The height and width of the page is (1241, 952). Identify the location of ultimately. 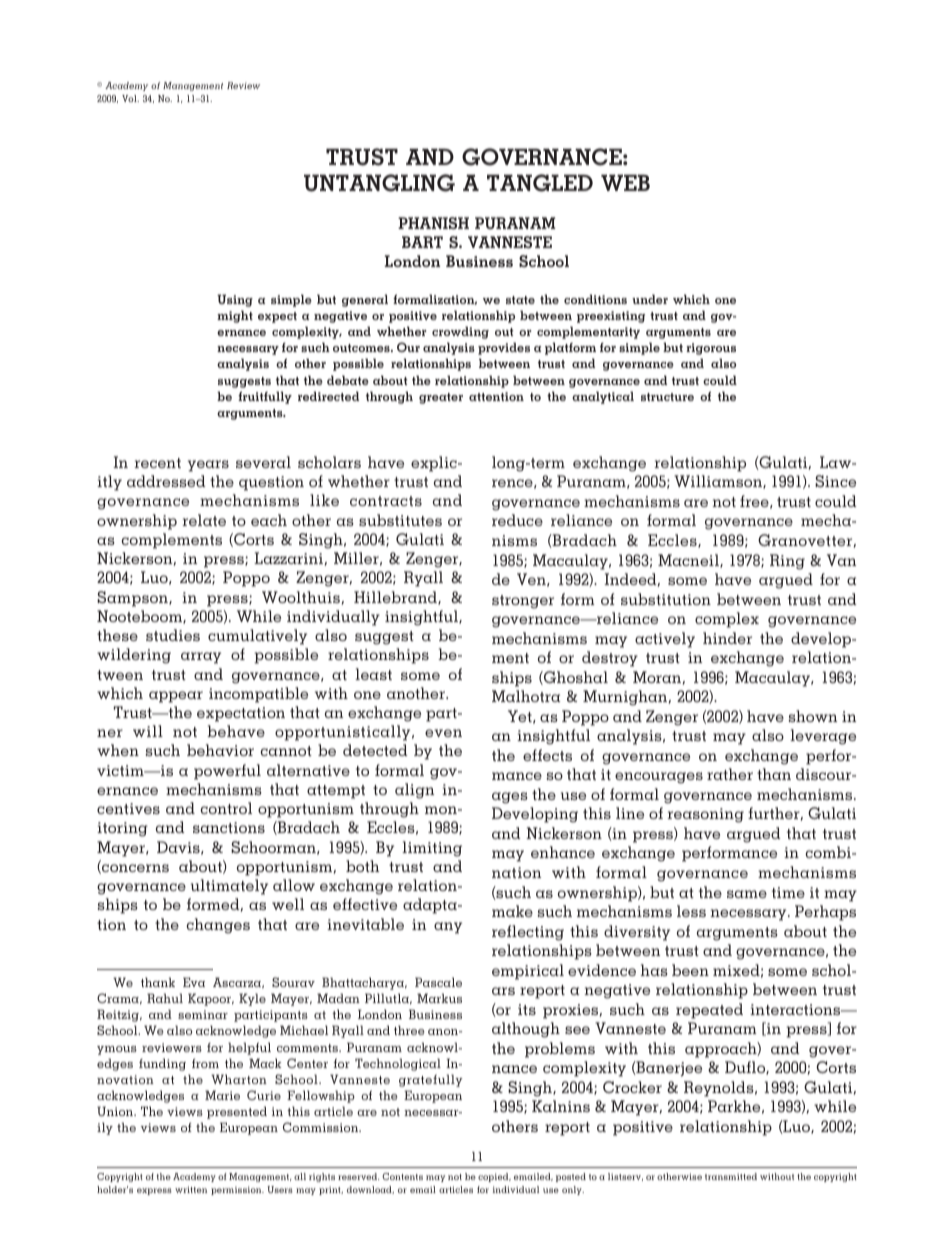
(229, 887).
